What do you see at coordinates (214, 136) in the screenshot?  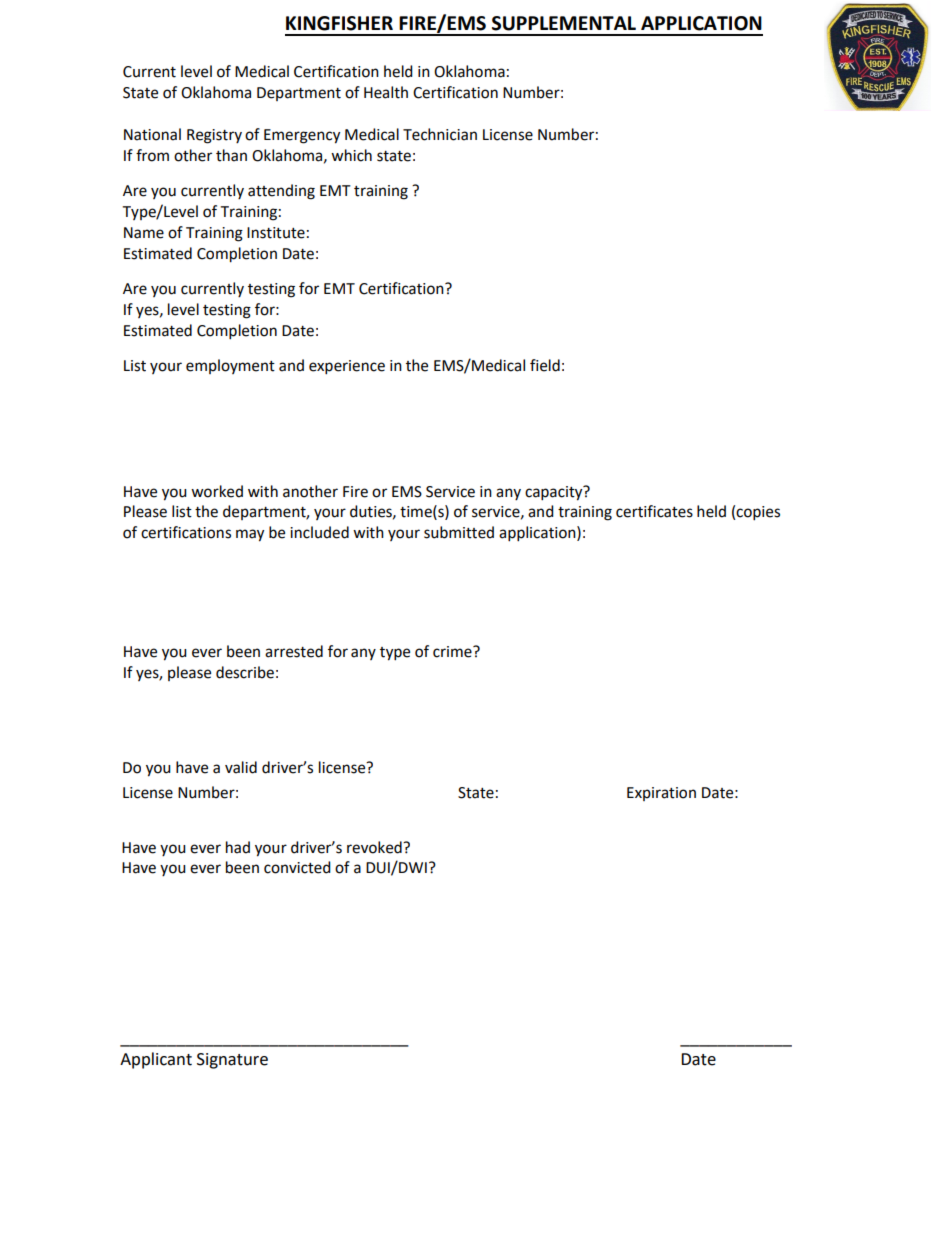 I see `Registry` at bounding box center [214, 136].
